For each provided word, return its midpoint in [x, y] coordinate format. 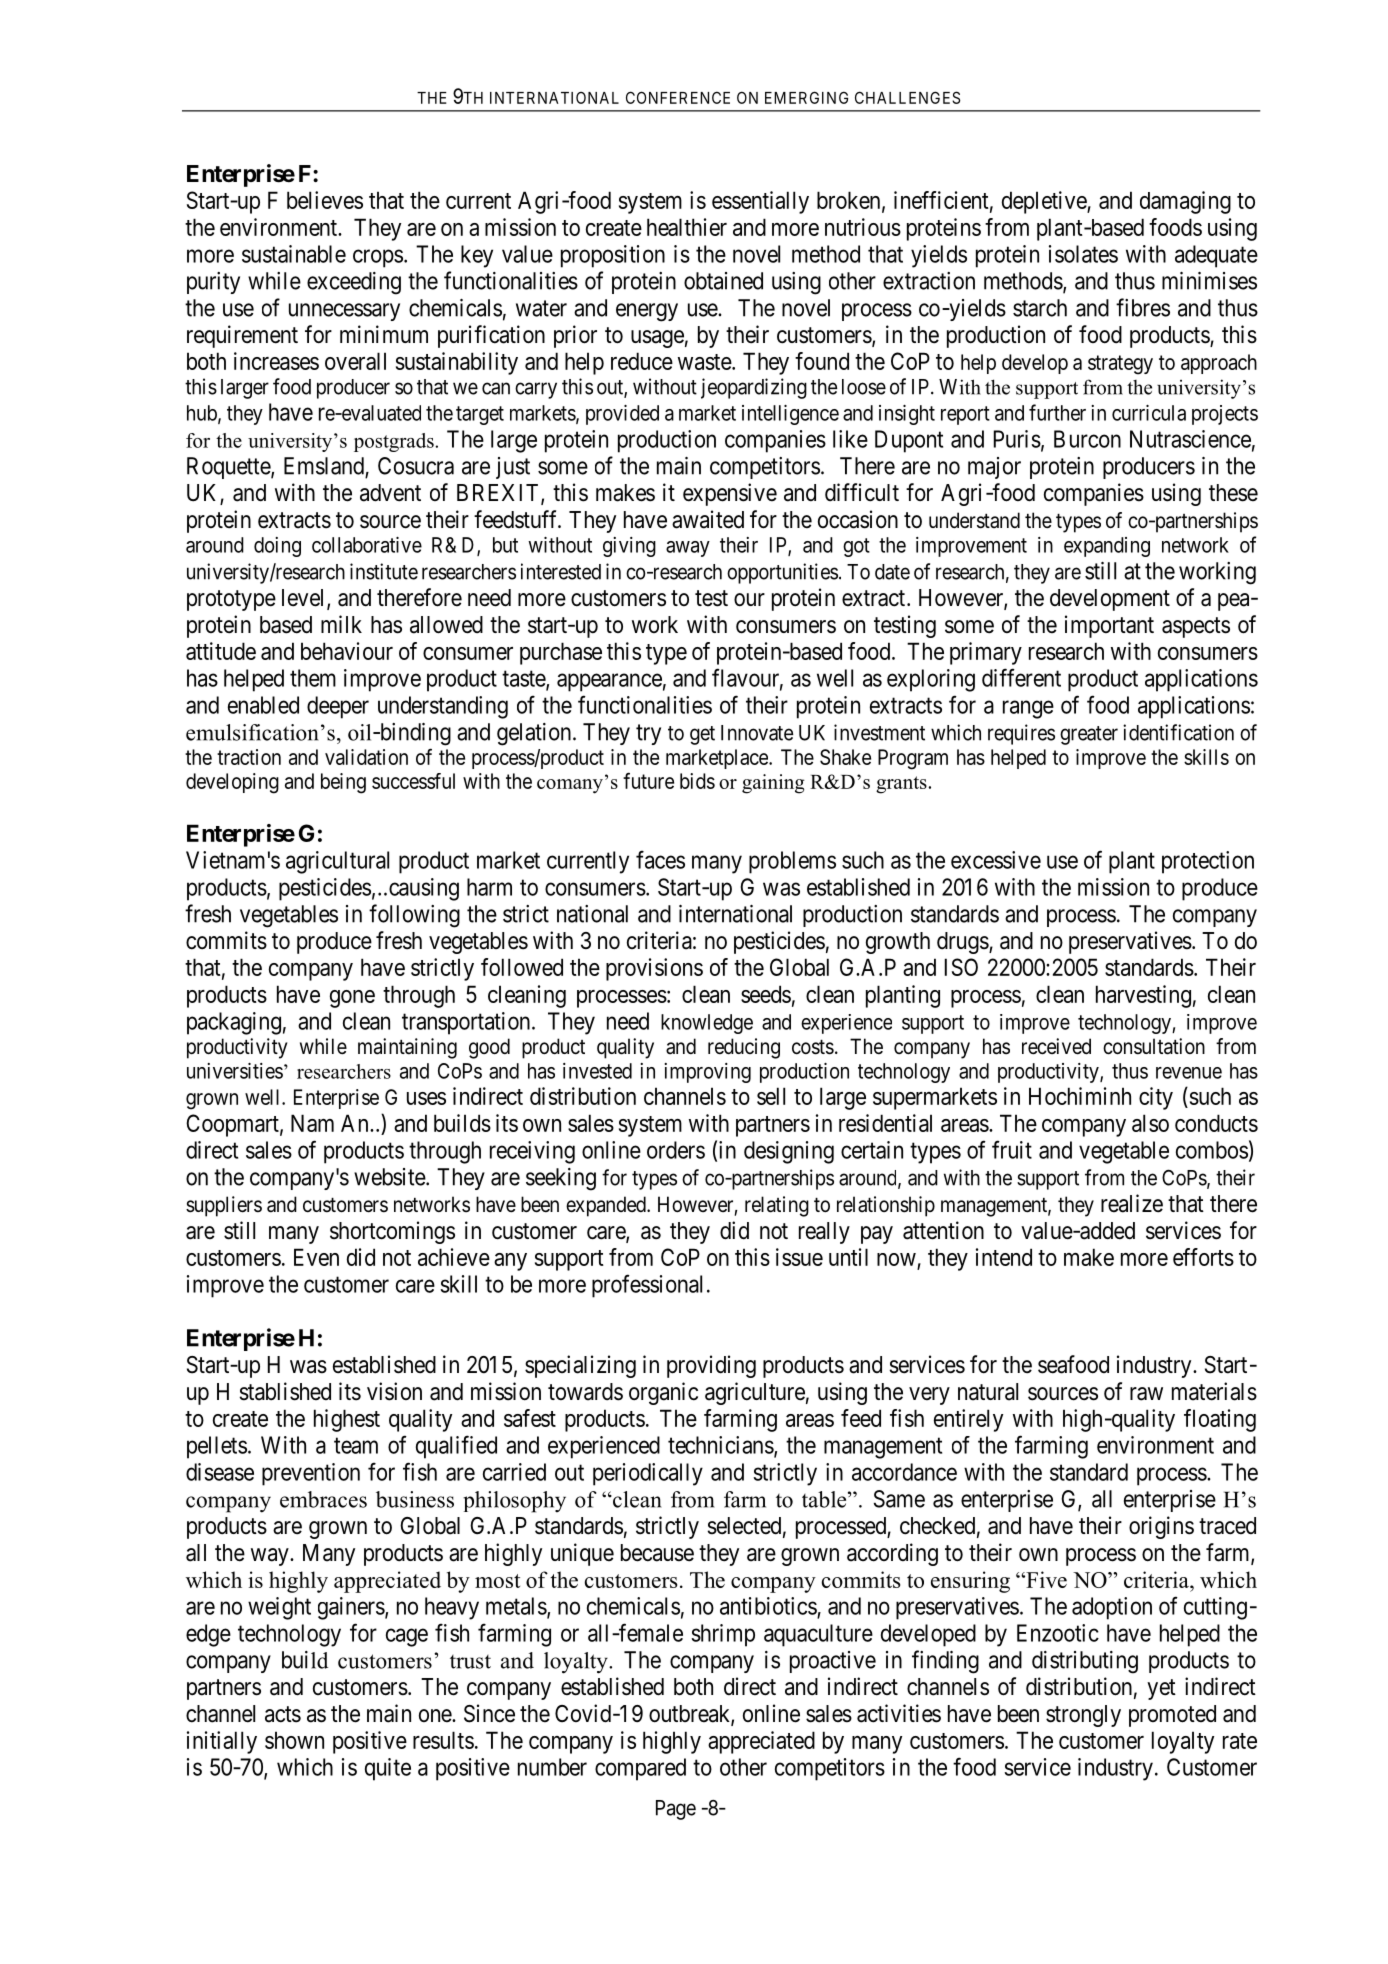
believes [325, 200]
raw [1146, 1394]
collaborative [367, 545]
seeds [766, 994]
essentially [760, 202]
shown [294, 1740]
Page [676, 1810]
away [688, 549]
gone [352, 999]
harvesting [1143, 996]
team [356, 1446]
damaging [1185, 202]
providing [711, 1366]
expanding [1107, 547]
